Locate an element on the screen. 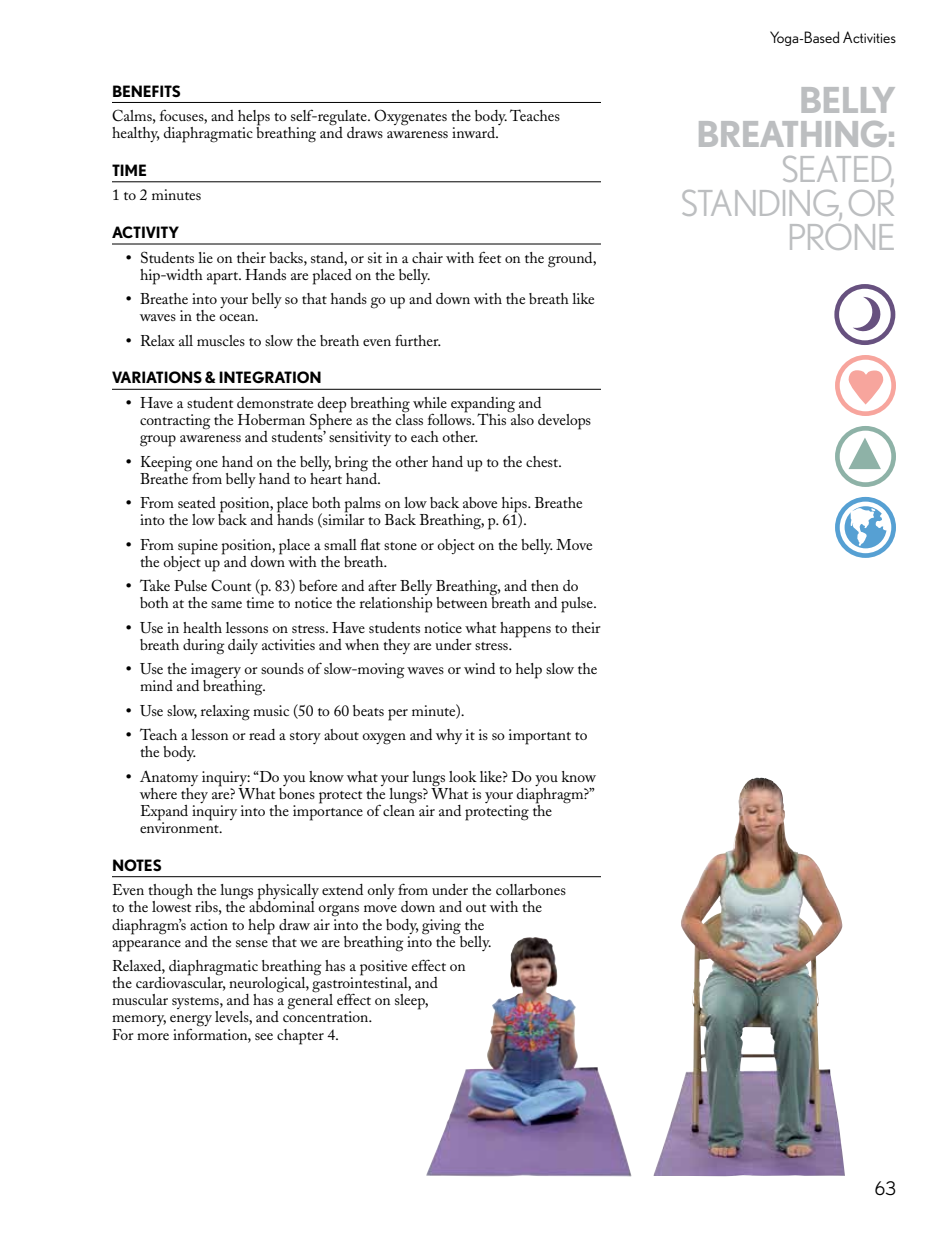 This screenshot has width=952, height=1233. This is located at coordinates (493, 418).
